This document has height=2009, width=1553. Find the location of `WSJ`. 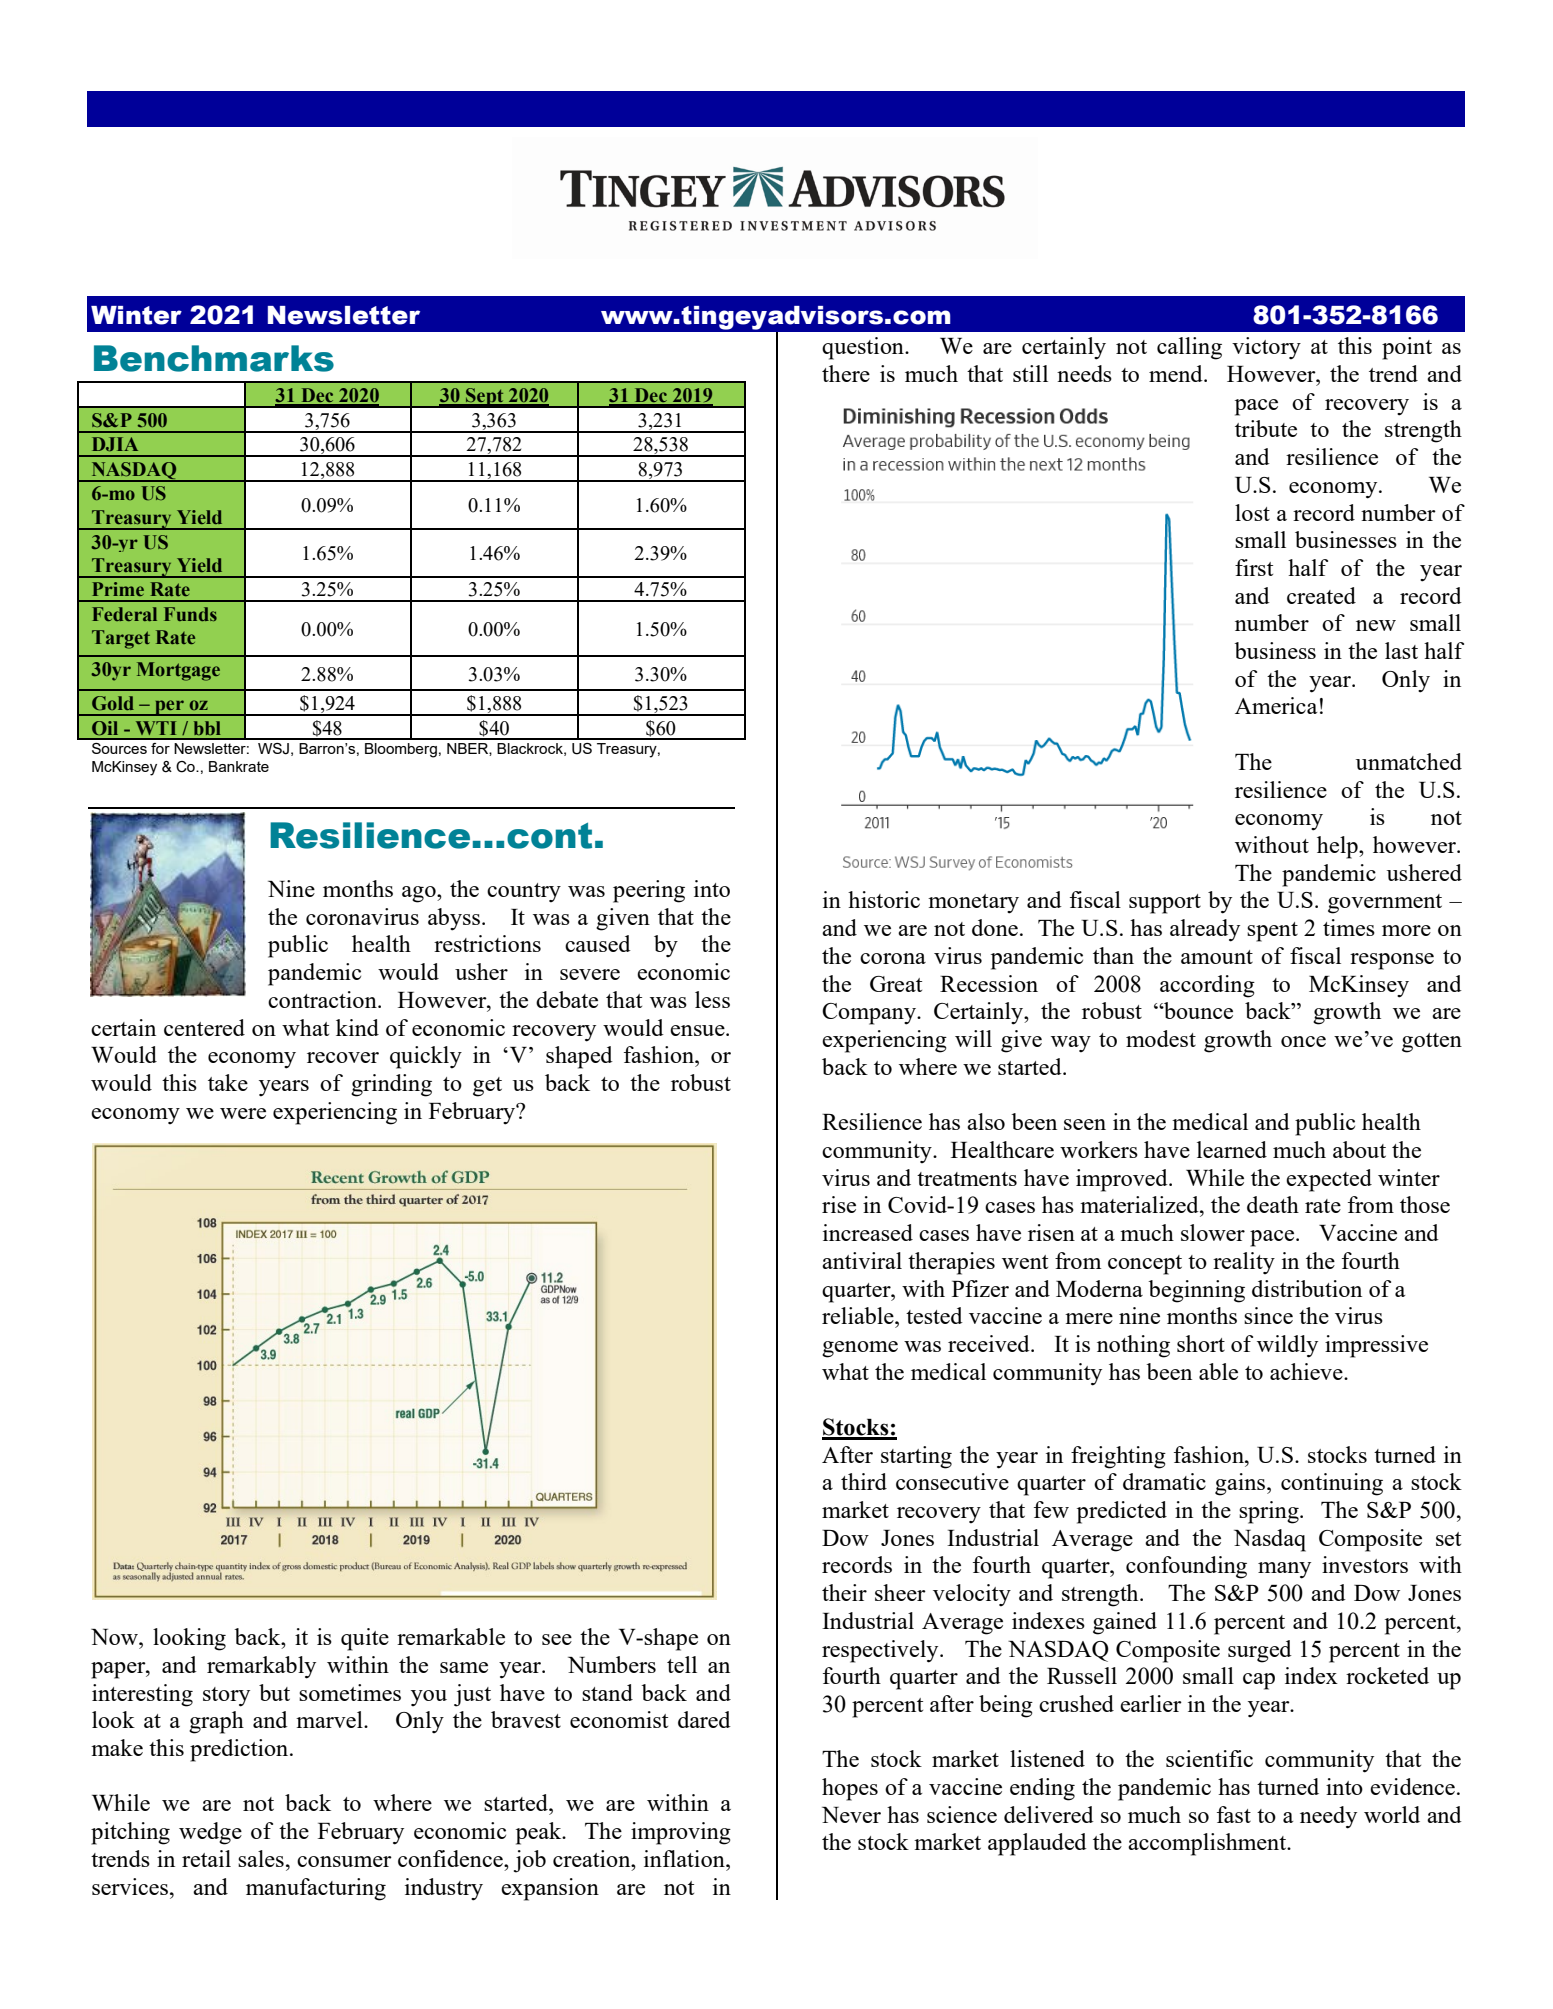

WSJ is located at coordinates (273, 749).
